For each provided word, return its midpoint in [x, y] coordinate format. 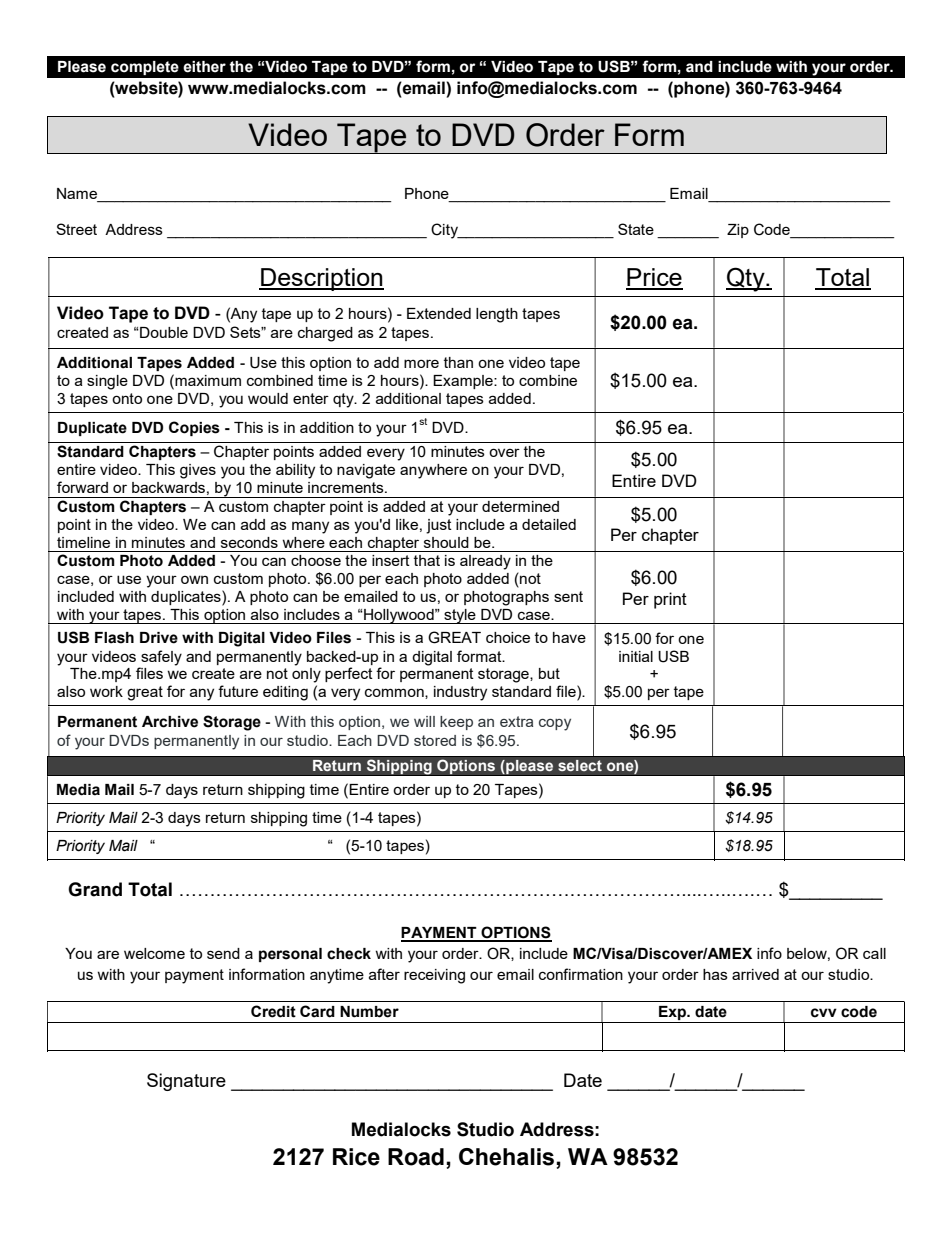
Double [163, 332]
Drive [159, 638]
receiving [434, 976]
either [204, 67]
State [636, 229]
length [497, 315]
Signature [186, 1082]
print [670, 600]
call [874, 953]
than [458, 362]
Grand [95, 889]
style [460, 616]
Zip [738, 231]
